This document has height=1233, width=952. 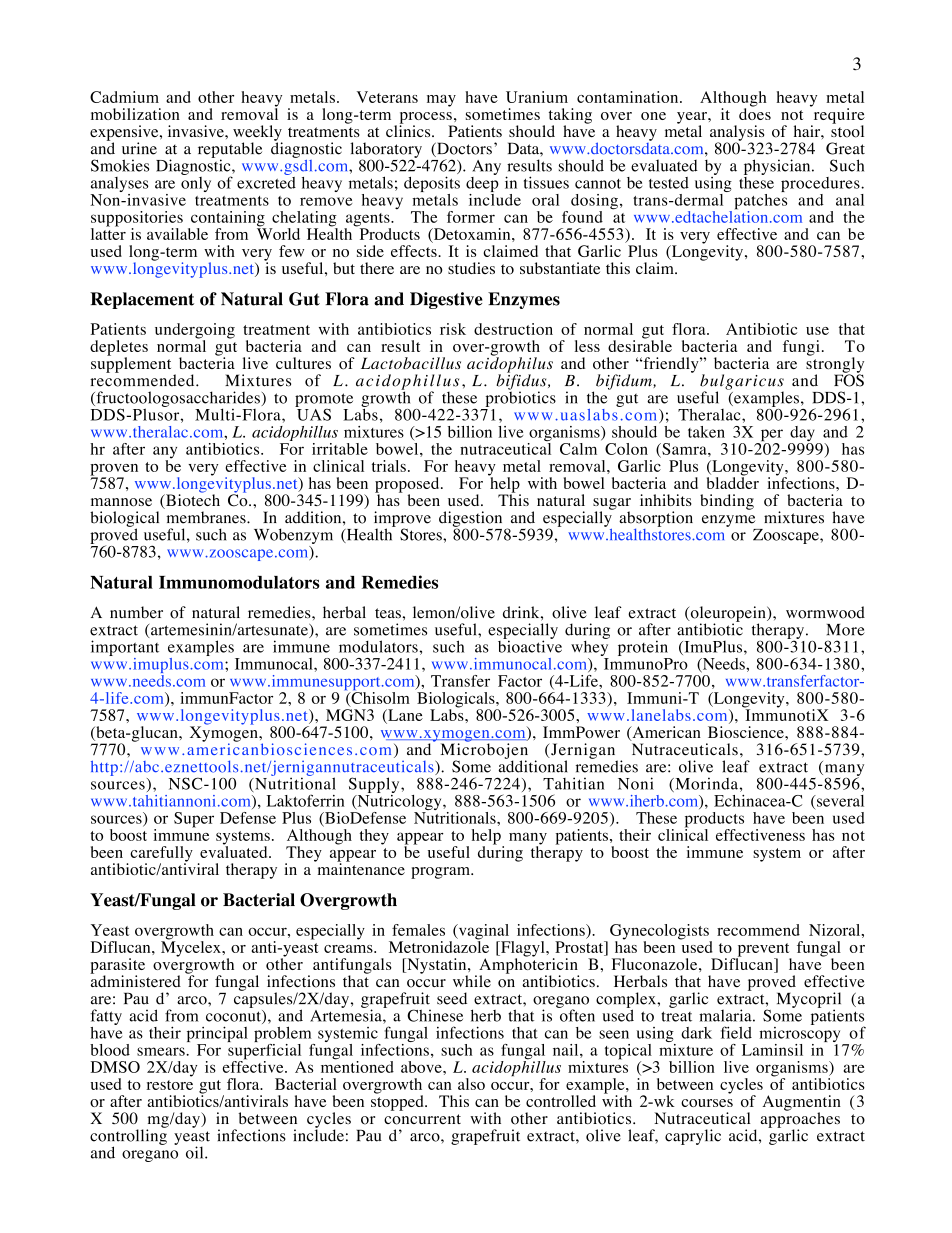 I want to click on fungi, so click(x=801, y=348).
